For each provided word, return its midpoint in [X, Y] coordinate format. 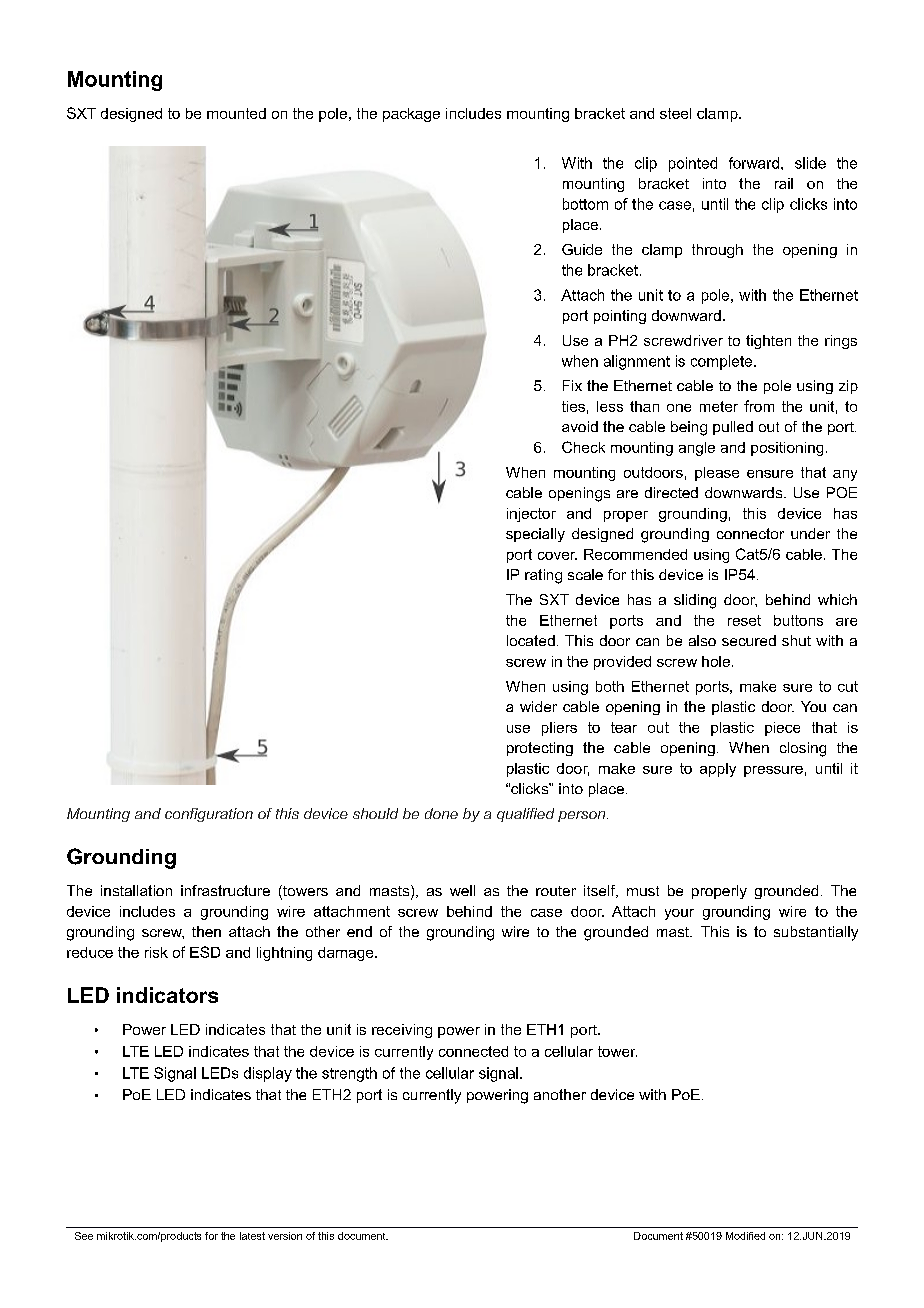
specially [535, 535]
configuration [209, 815]
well [462, 890]
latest [252, 1236]
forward [754, 163]
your [679, 914]
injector [531, 515]
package [411, 115]
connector [750, 533]
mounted [236, 113]
